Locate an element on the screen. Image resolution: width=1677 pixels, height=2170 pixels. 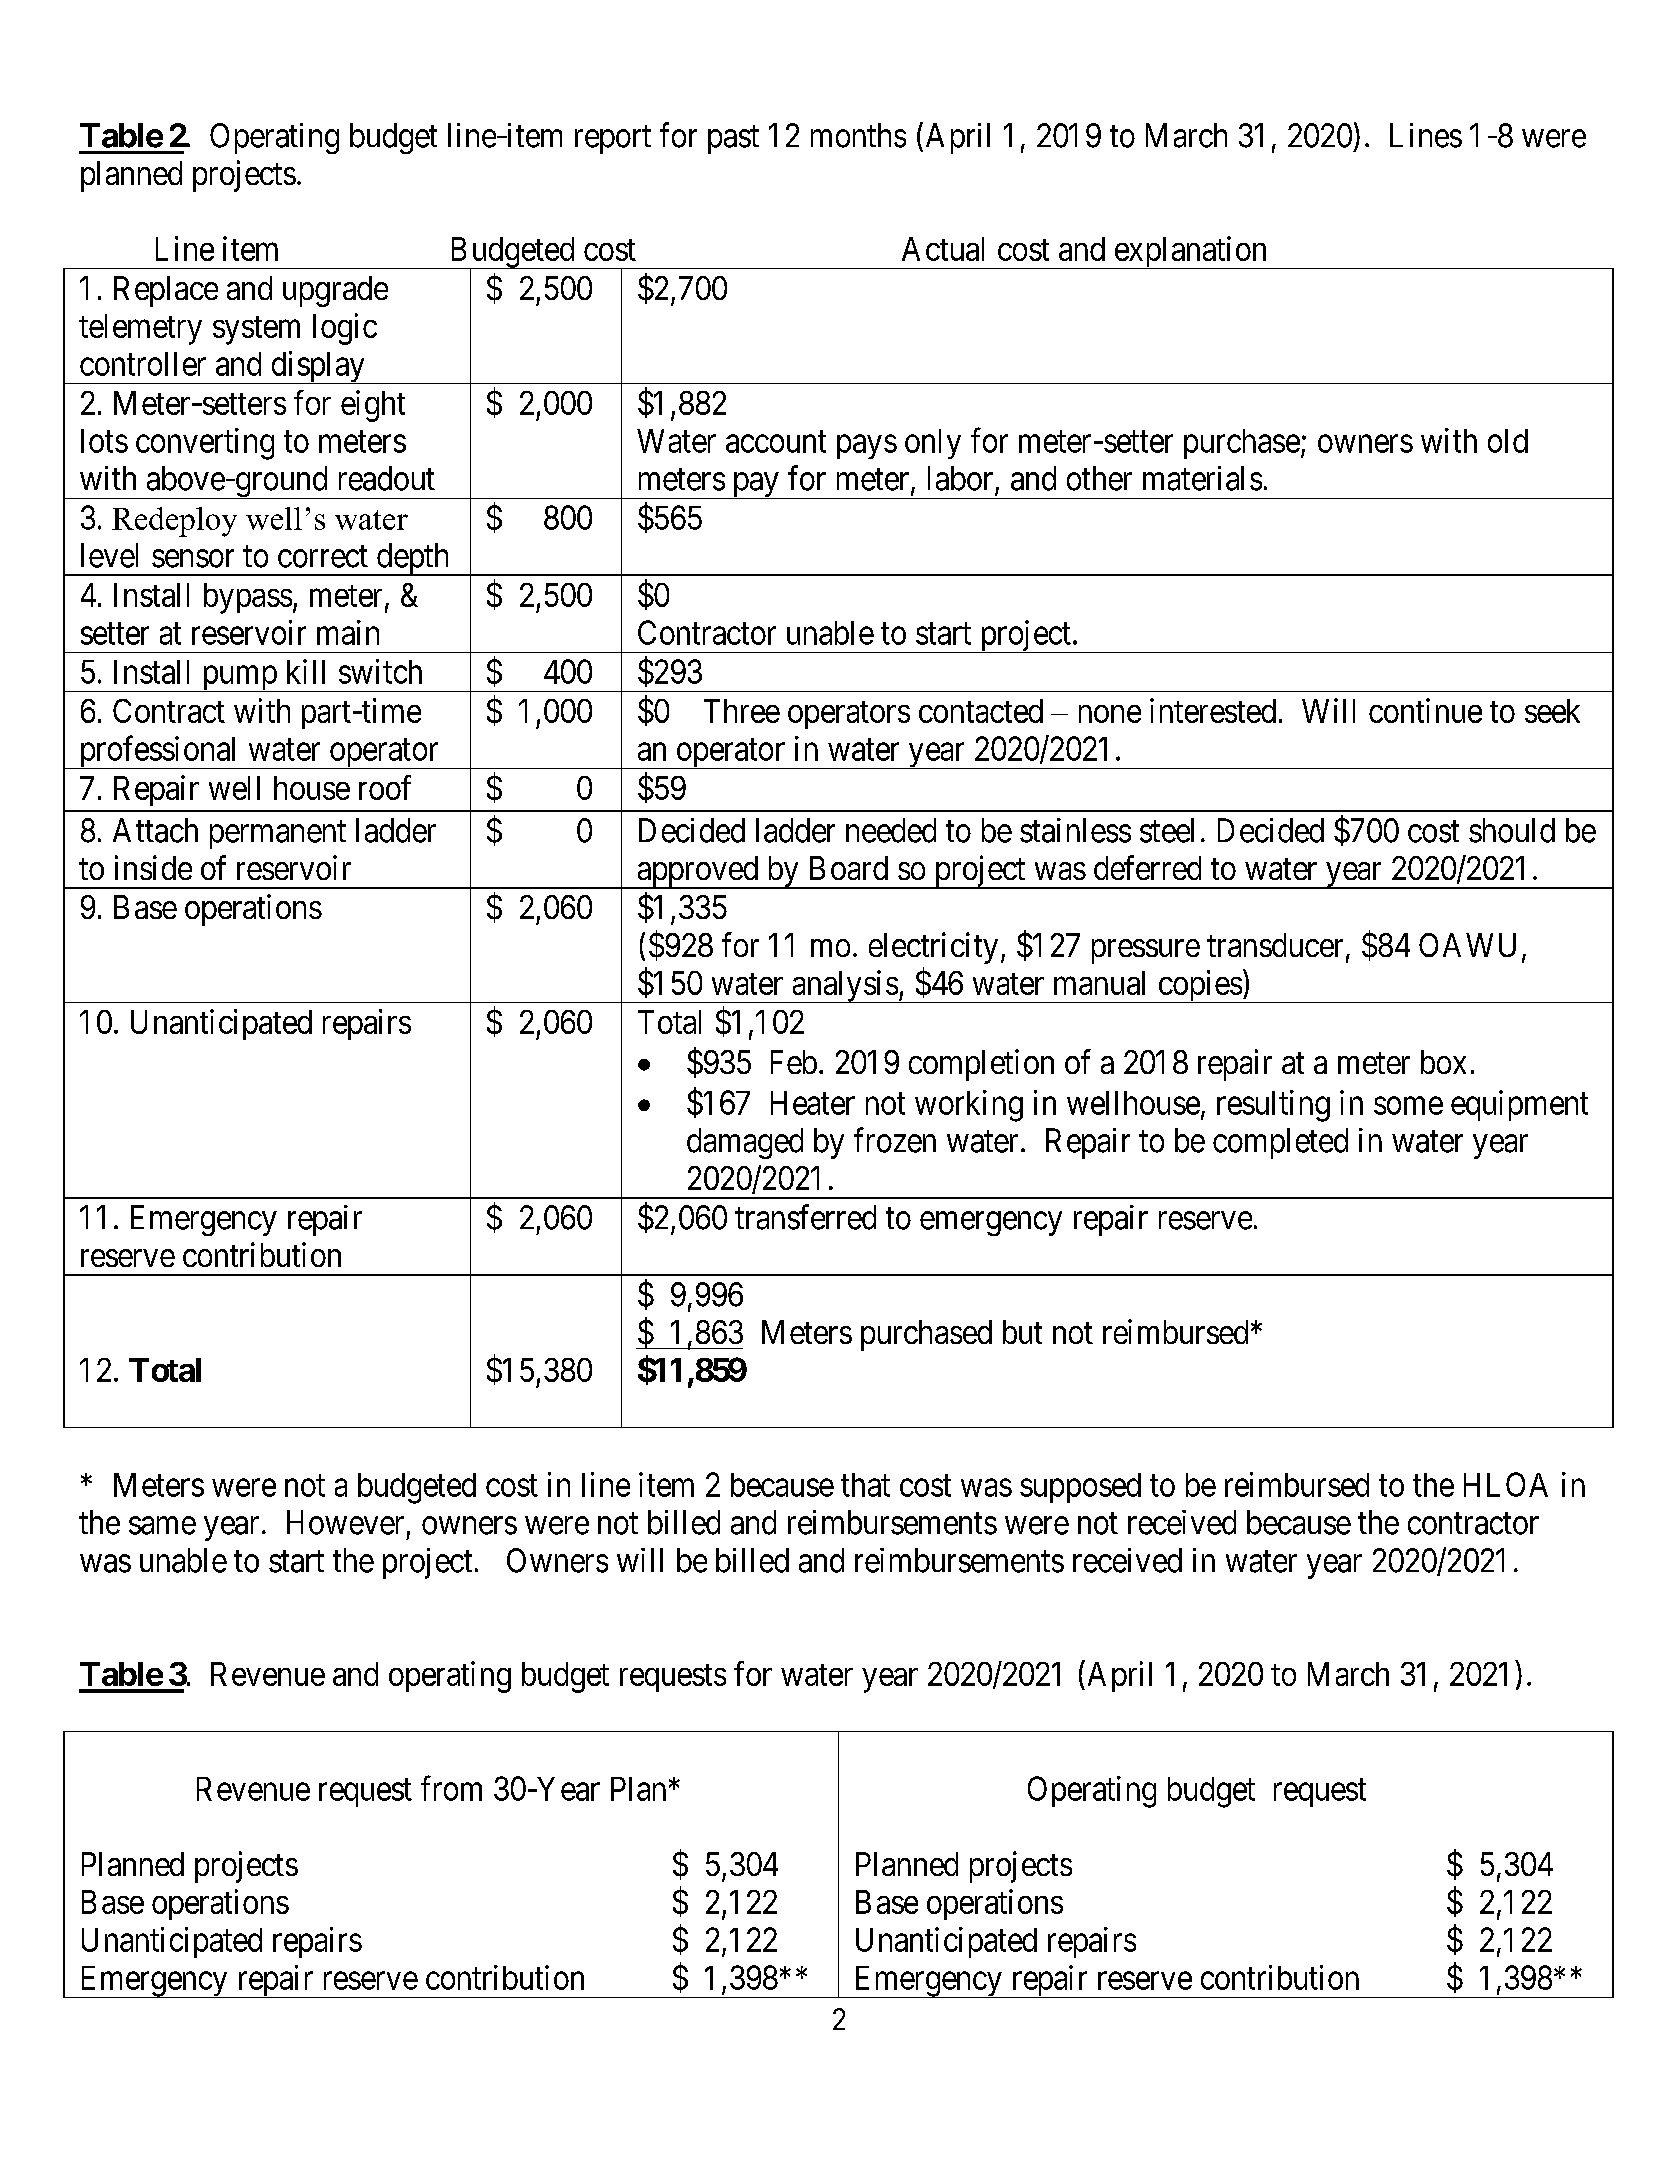
Actual is located at coordinates (943, 249).
